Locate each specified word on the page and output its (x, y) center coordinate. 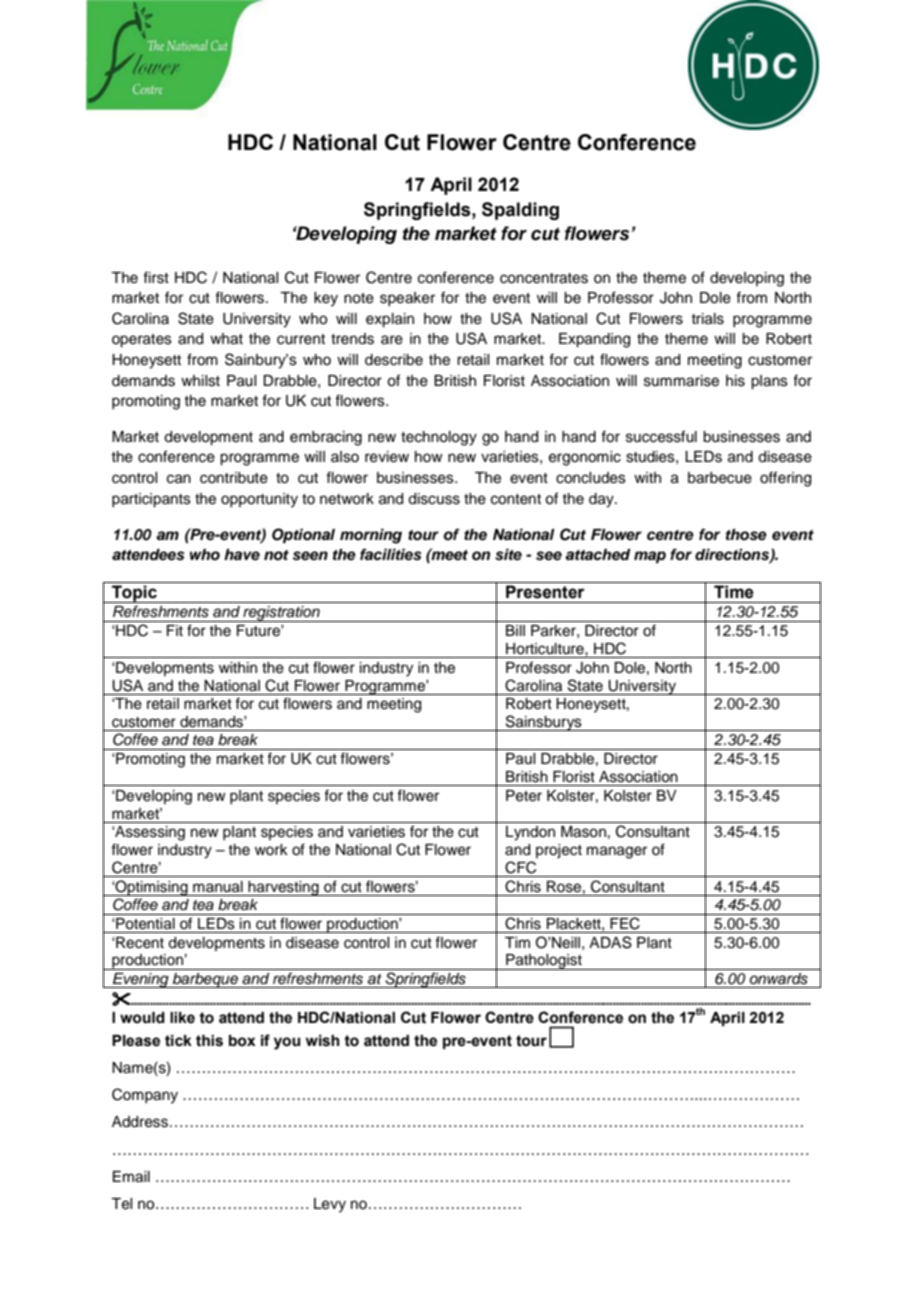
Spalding (520, 211)
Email (131, 1177)
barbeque (205, 980)
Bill (515, 630)
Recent (140, 943)
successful (661, 436)
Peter (524, 796)
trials (707, 319)
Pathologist (544, 962)
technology (439, 438)
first (156, 277)
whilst (200, 381)
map (650, 557)
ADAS (610, 942)
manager (617, 852)
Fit (175, 630)
